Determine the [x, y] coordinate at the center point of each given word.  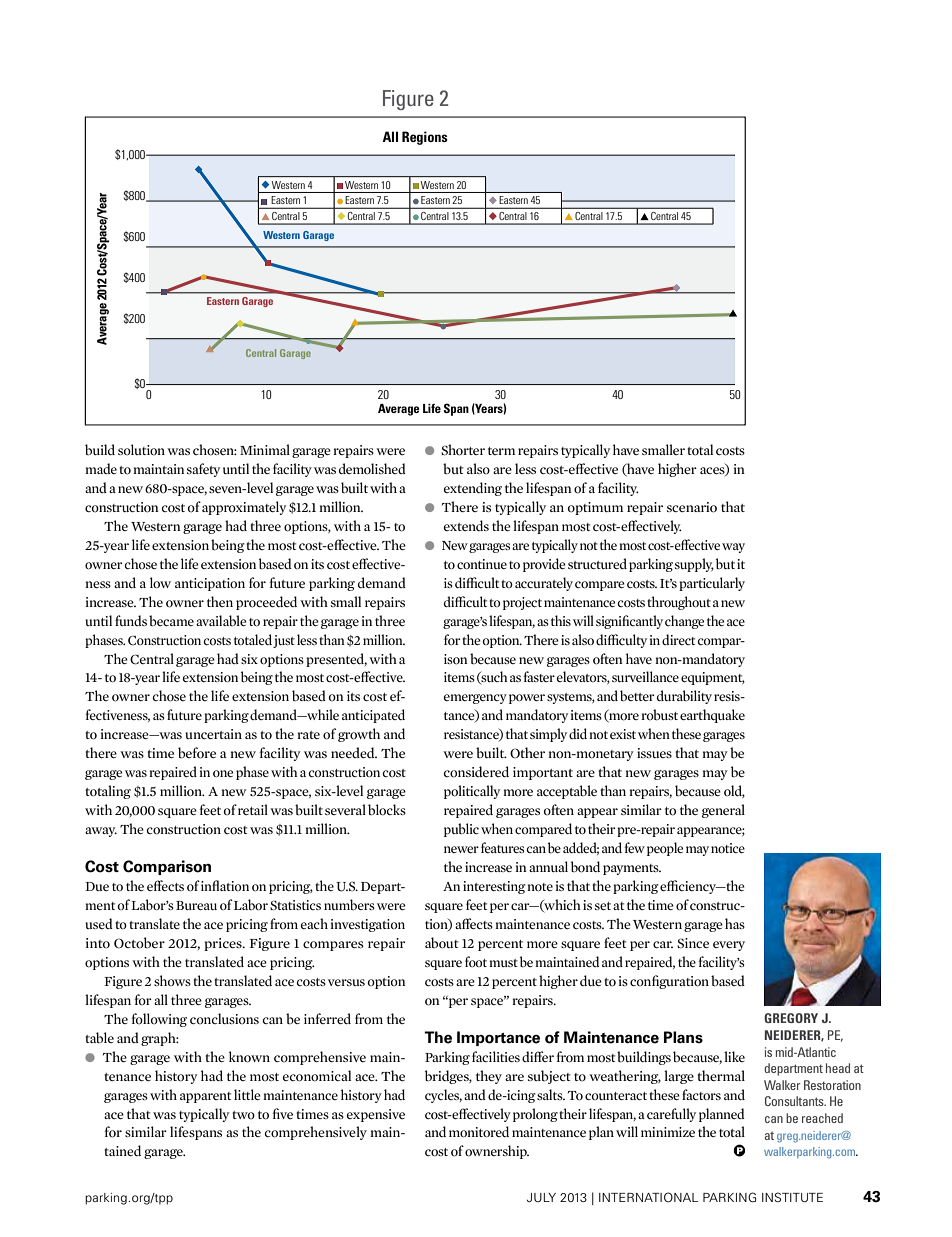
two [243, 1115]
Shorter [463, 450]
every [729, 946]
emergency [475, 699]
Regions [425, 138]
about [442, 943]
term [501, 451]
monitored [479, 1131]
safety [203, 470]
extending [473, 489]
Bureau [196, 905]
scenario [692, 507]
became [171, 621]
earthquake [712, 716]
